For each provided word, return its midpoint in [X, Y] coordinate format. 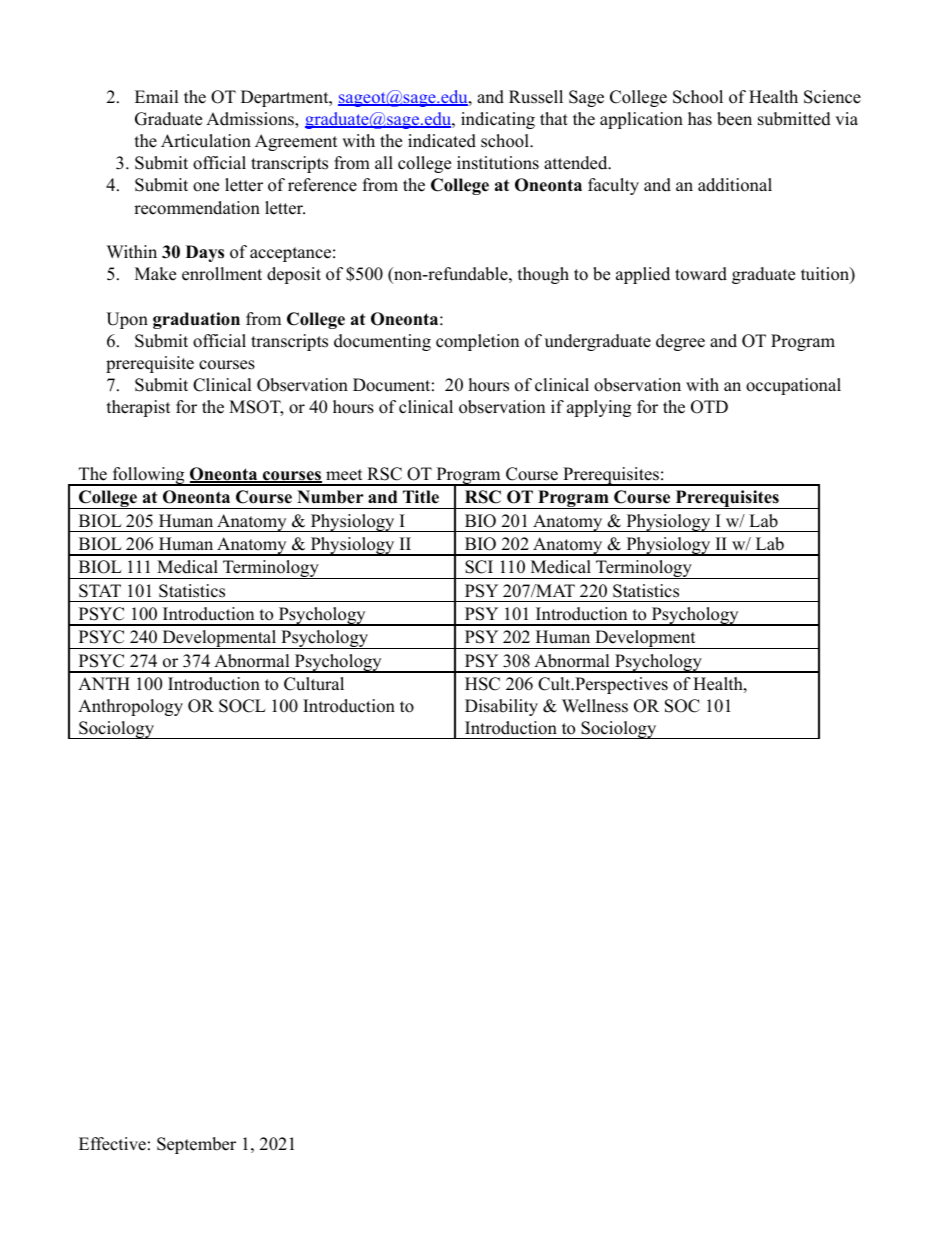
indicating [498, 120]
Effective [112, 1144]
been [734, 119]
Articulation [206, 141]
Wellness [595, 706]
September [196, 1145]
